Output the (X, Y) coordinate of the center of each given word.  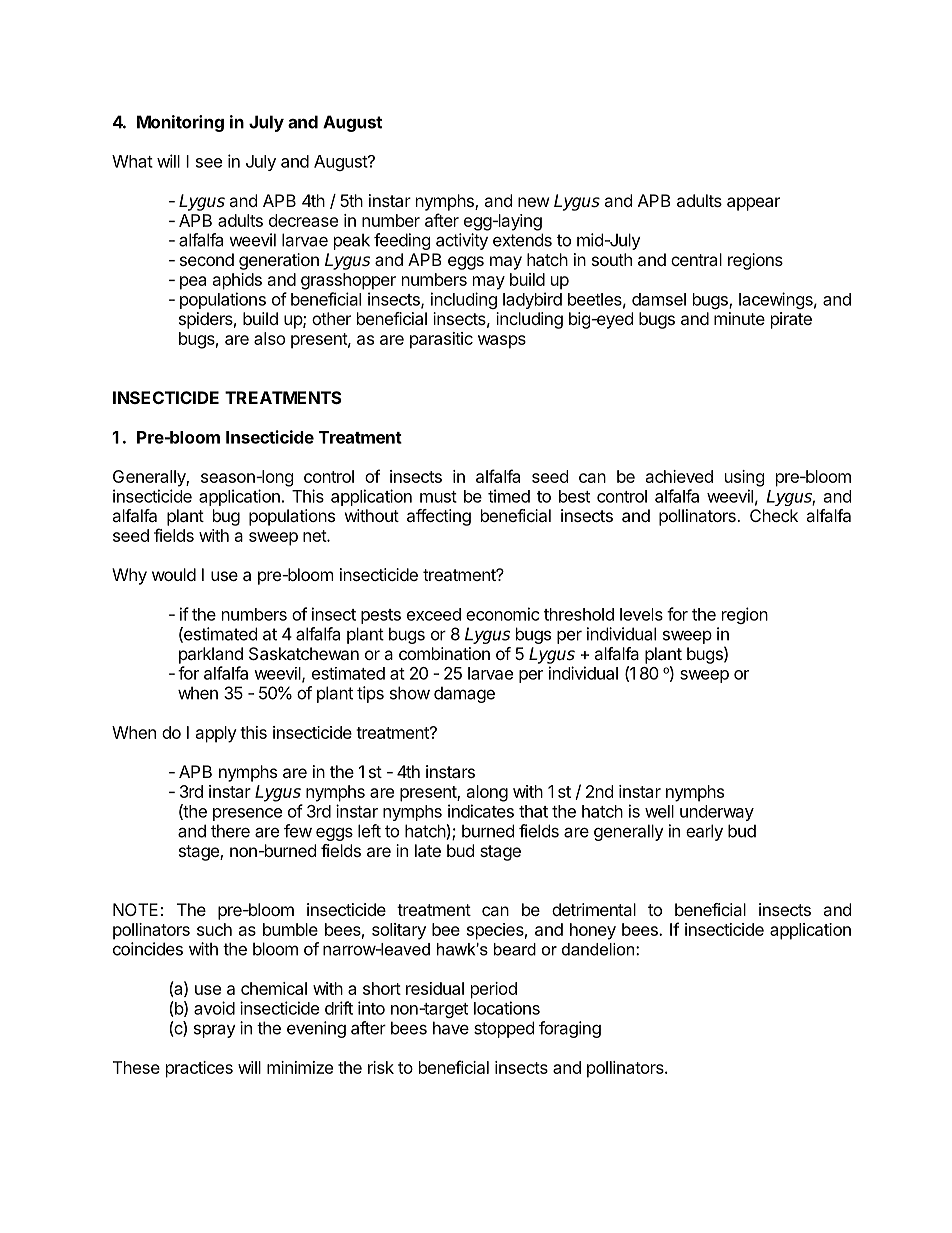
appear (753, 204)
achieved (679, 476)
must (438, 497)
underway (717, 813)
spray (215, 1031)
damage (464, 694)
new (534, 202)
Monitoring (180, 123)
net (315, 536)
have (451, 1028)
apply (216, 734)
